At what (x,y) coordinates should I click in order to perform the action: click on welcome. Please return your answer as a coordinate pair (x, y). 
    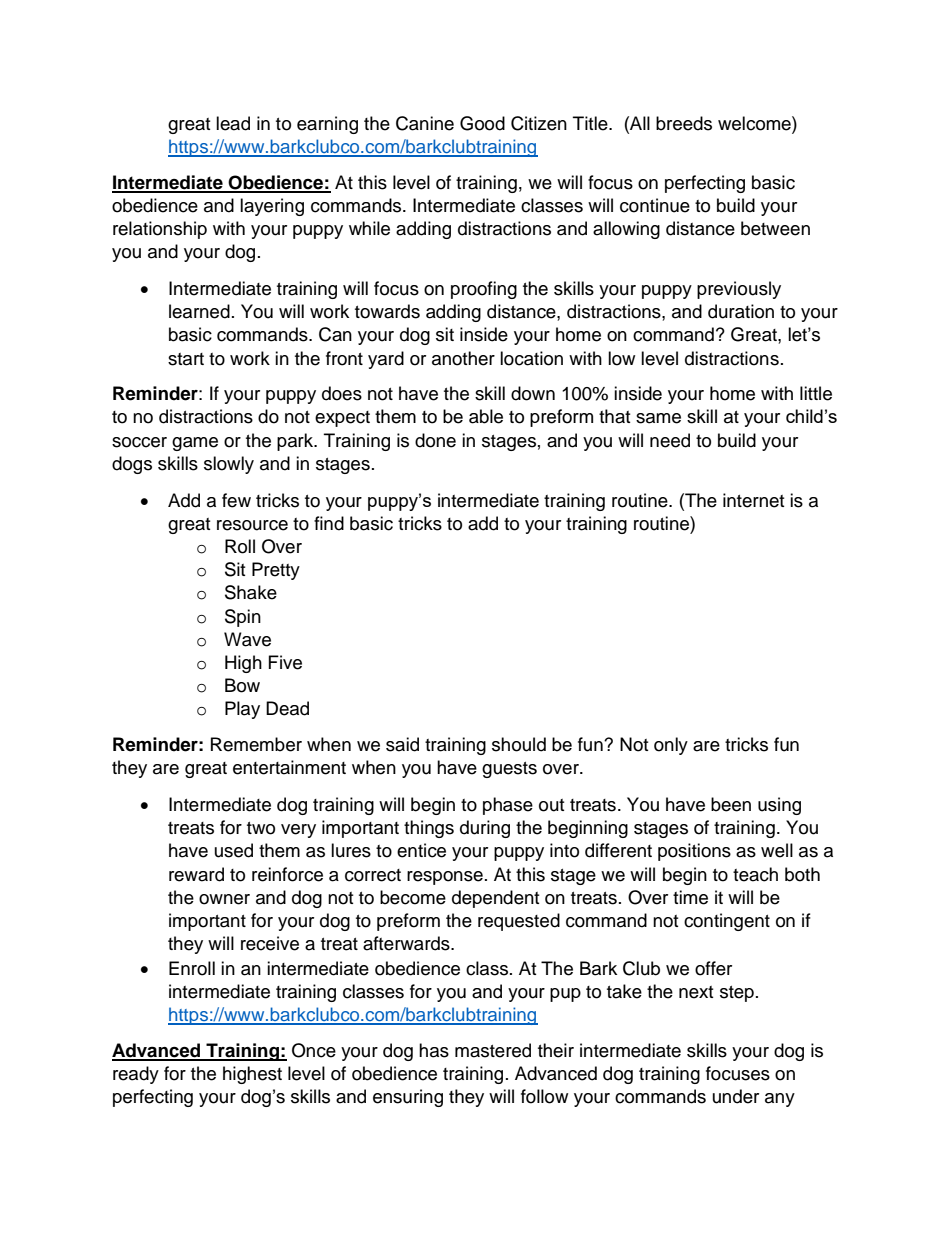
    Looking at the image, I should click on (755, 123).
